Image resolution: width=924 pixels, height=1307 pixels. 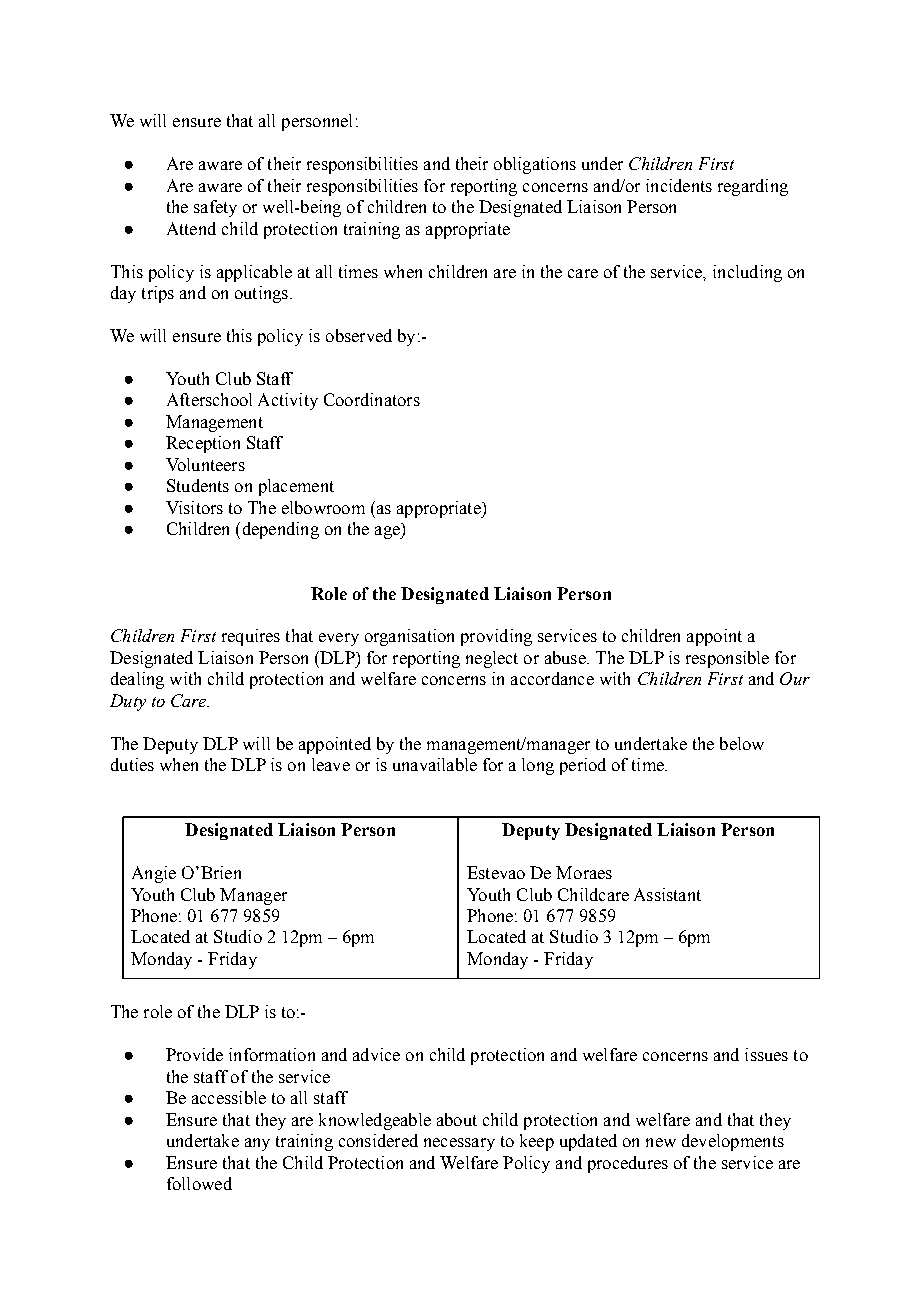 I want to click on necessary, so click(x=459, y=1144).
